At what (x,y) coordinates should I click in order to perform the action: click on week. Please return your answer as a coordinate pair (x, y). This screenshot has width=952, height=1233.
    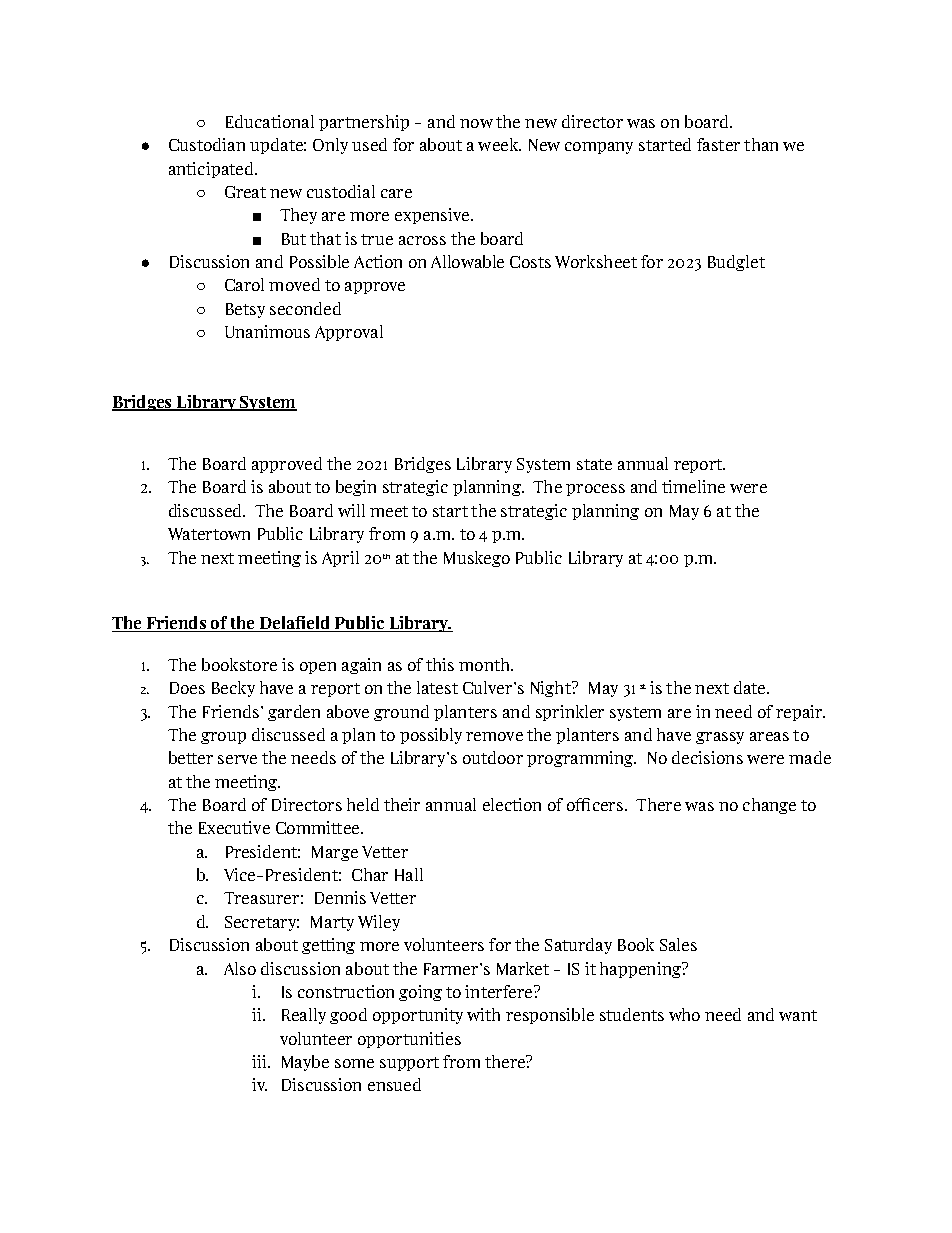
    Looking at the image, I should click on (499, 144).
